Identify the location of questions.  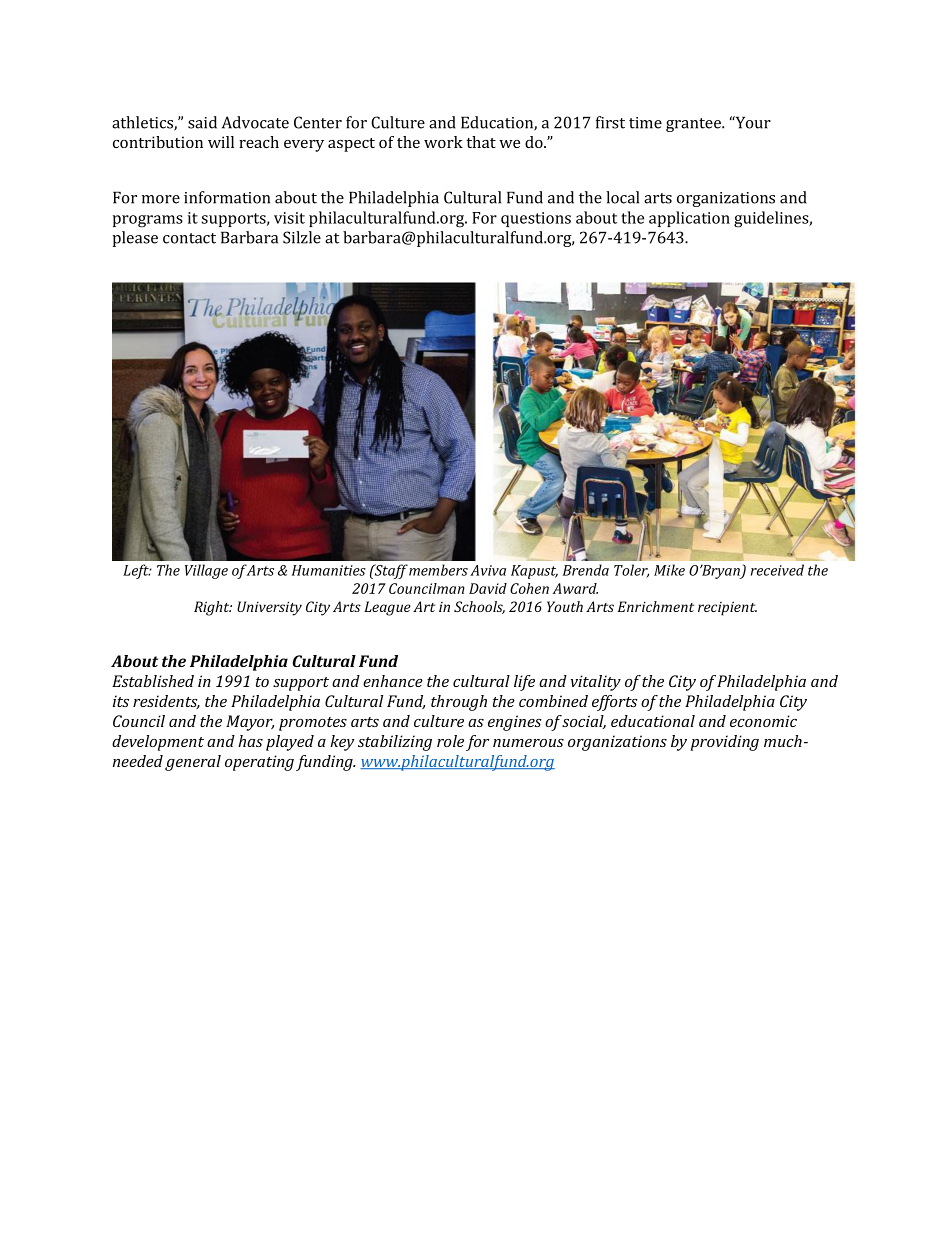
(536, 219).
